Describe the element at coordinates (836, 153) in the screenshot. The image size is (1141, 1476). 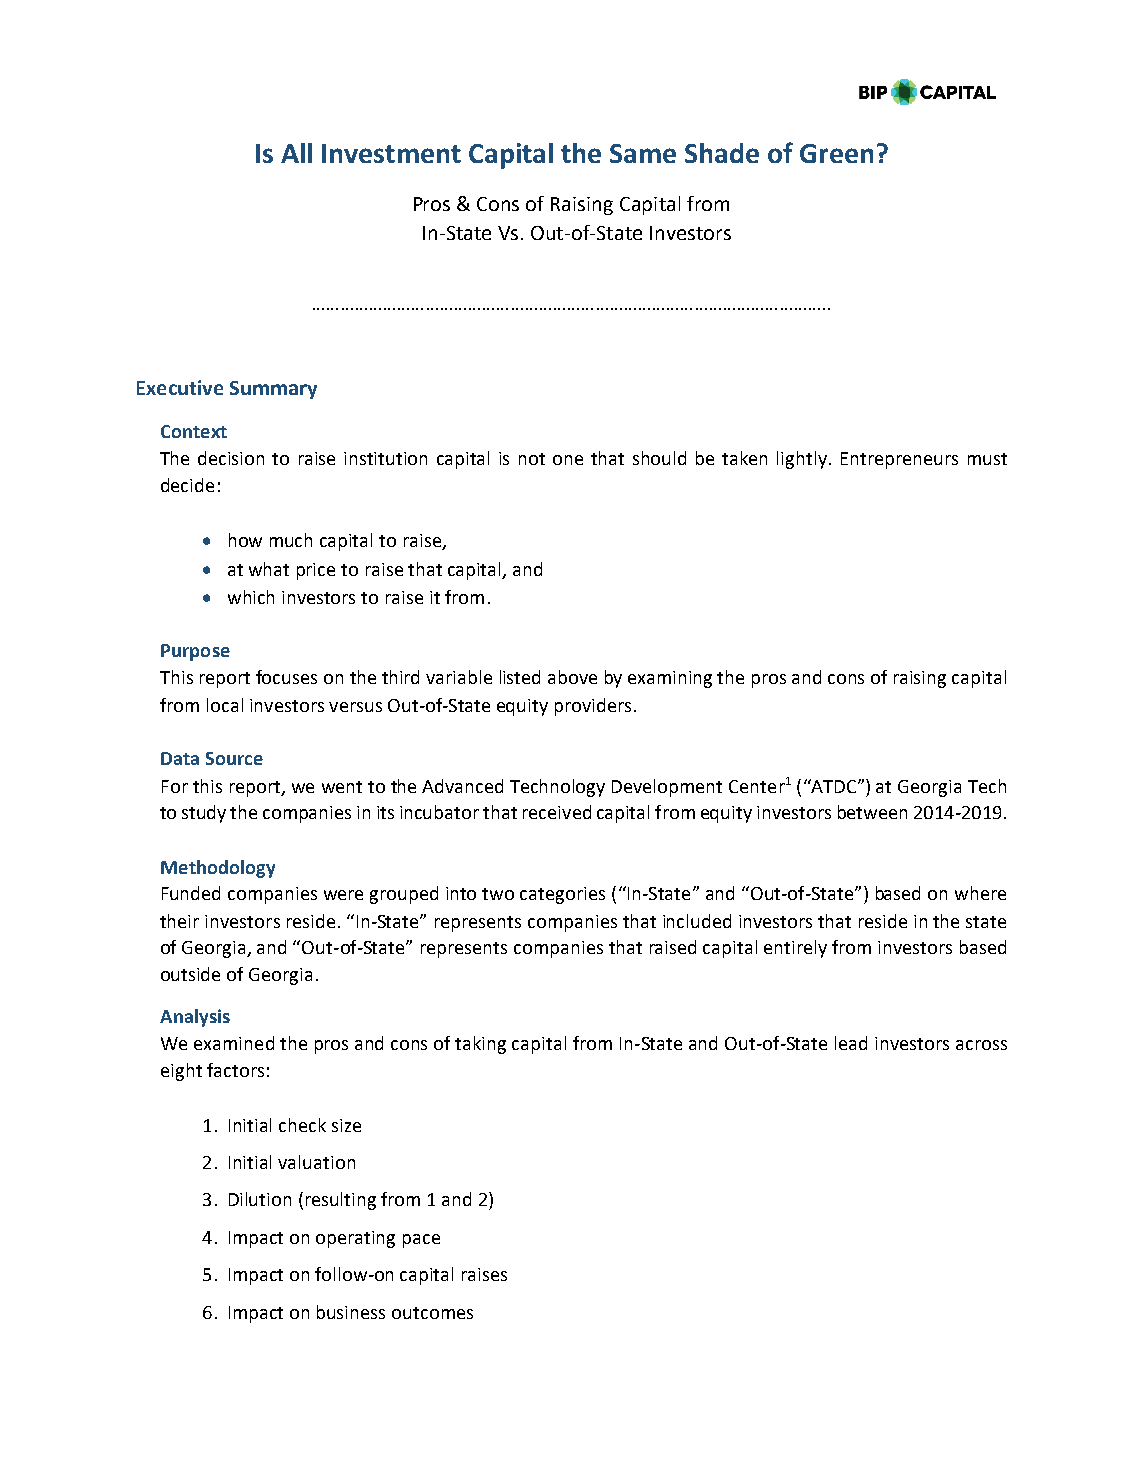
I see `Green` at that location.
